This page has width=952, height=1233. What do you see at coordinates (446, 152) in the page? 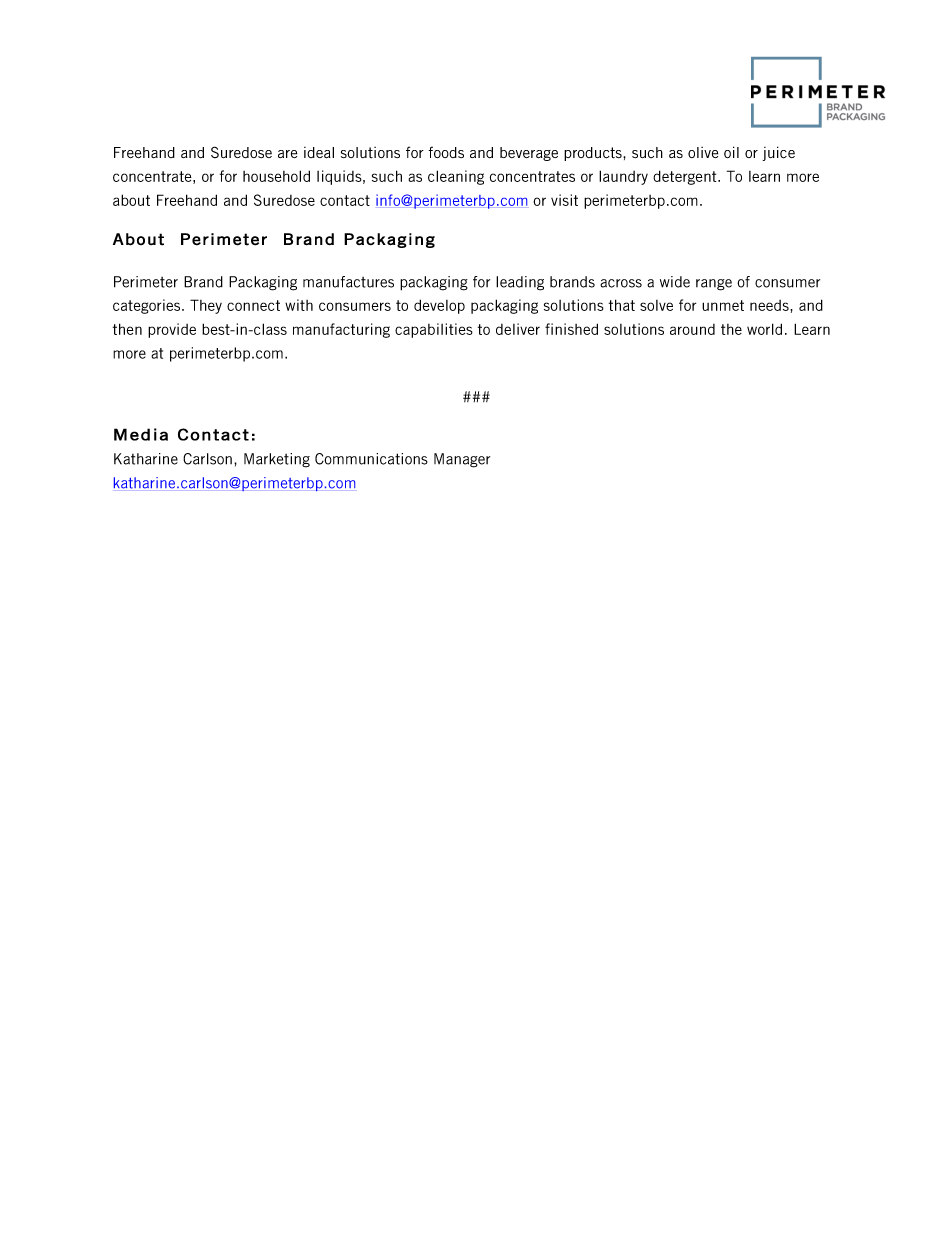
I see `foods` at bounding box center [446, 152].
